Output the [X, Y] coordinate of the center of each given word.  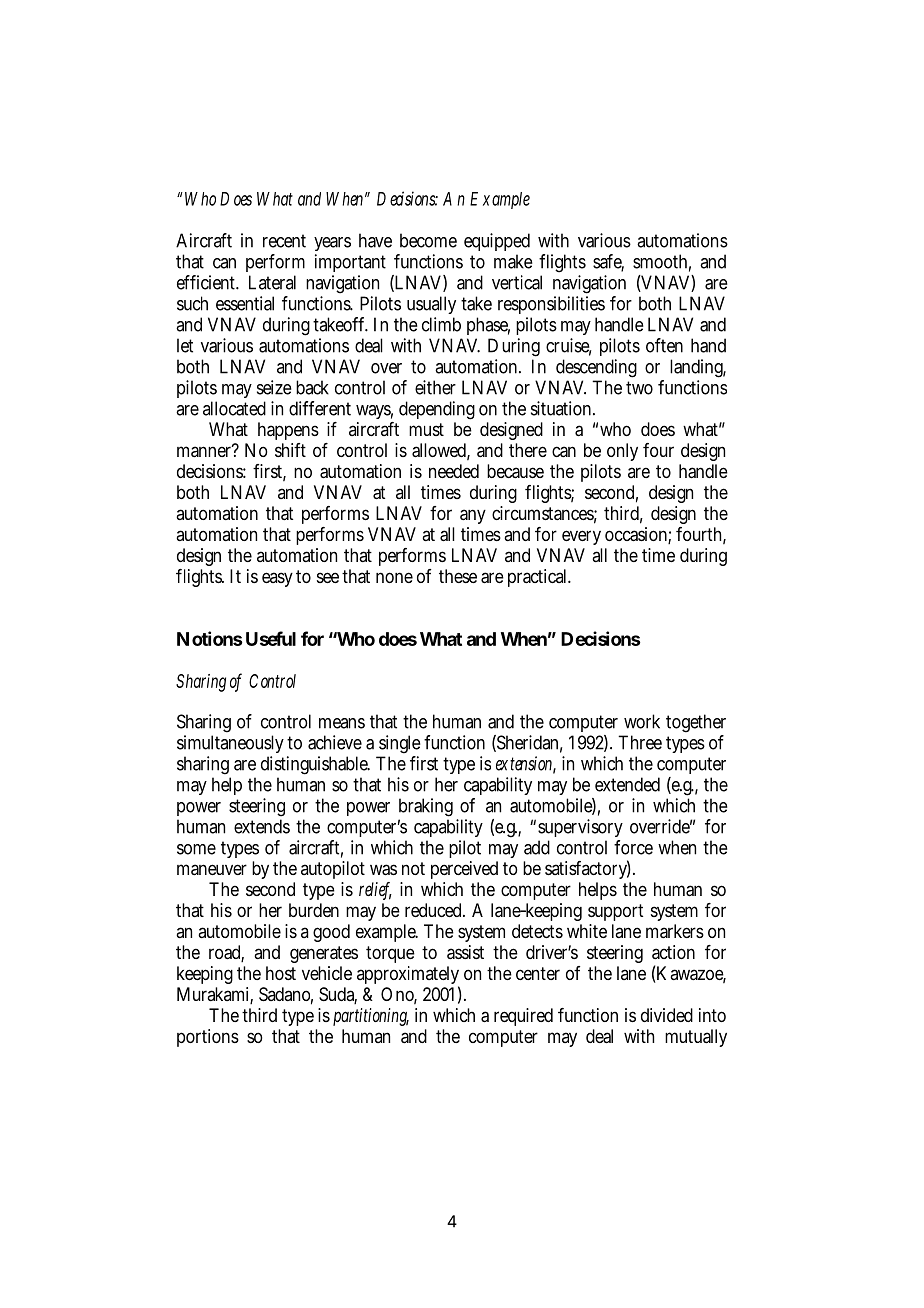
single [398, 746]
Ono [399, 995]
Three [640, 742]
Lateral [272, 282]
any [473, 516]
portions [208, 1038]
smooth [662, 262]
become [428, 240]
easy [277, 579]
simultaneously [230, 746]
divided [667, 1015]
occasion [638, 535]
